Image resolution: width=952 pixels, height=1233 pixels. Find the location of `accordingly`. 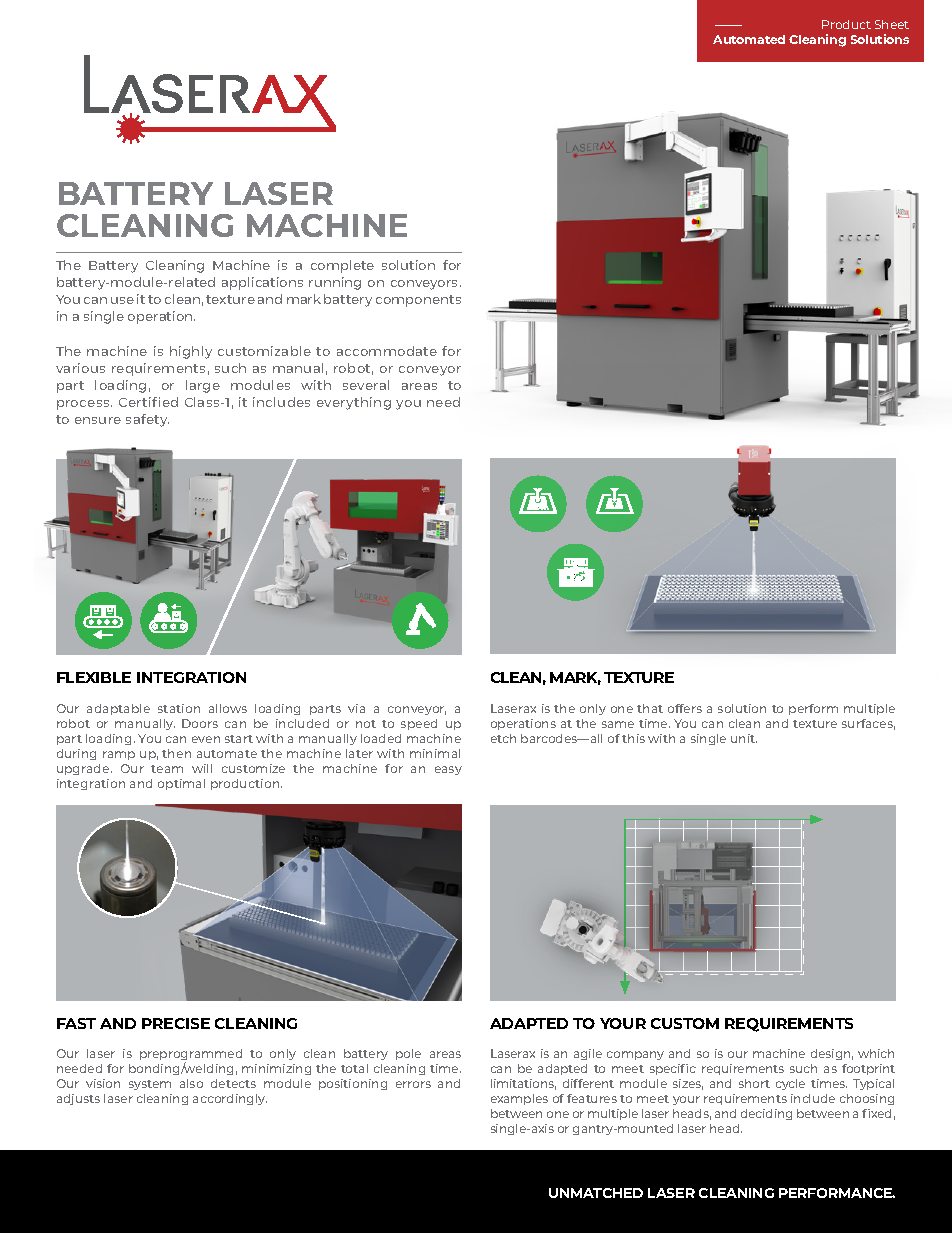

accordingly is located at coordinates (230, 1099).
